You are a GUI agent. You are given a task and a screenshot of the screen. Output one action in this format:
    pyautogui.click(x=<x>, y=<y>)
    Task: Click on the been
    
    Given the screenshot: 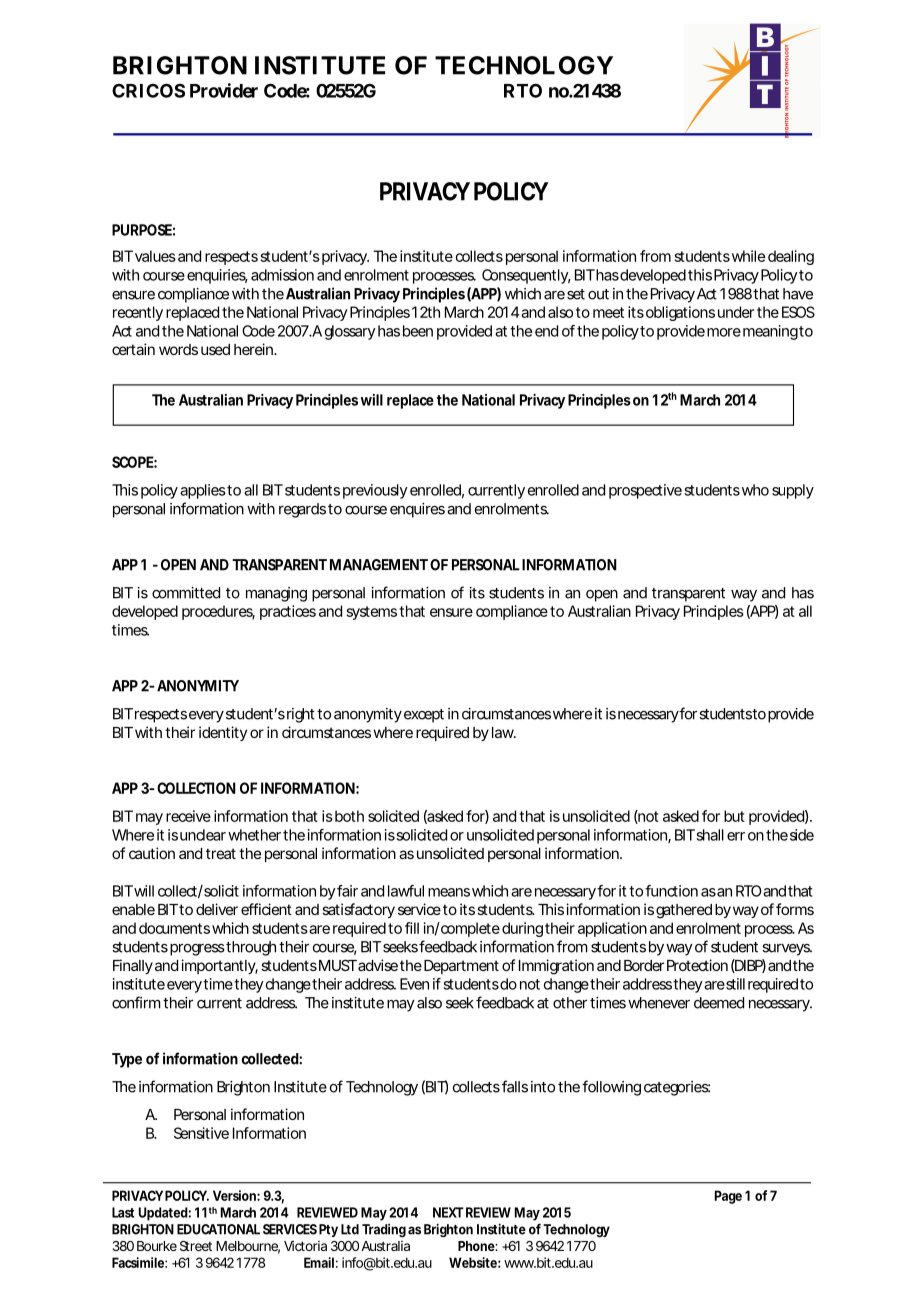 What is the action you would take?
    pyautogui.click(x=418, y=331)
